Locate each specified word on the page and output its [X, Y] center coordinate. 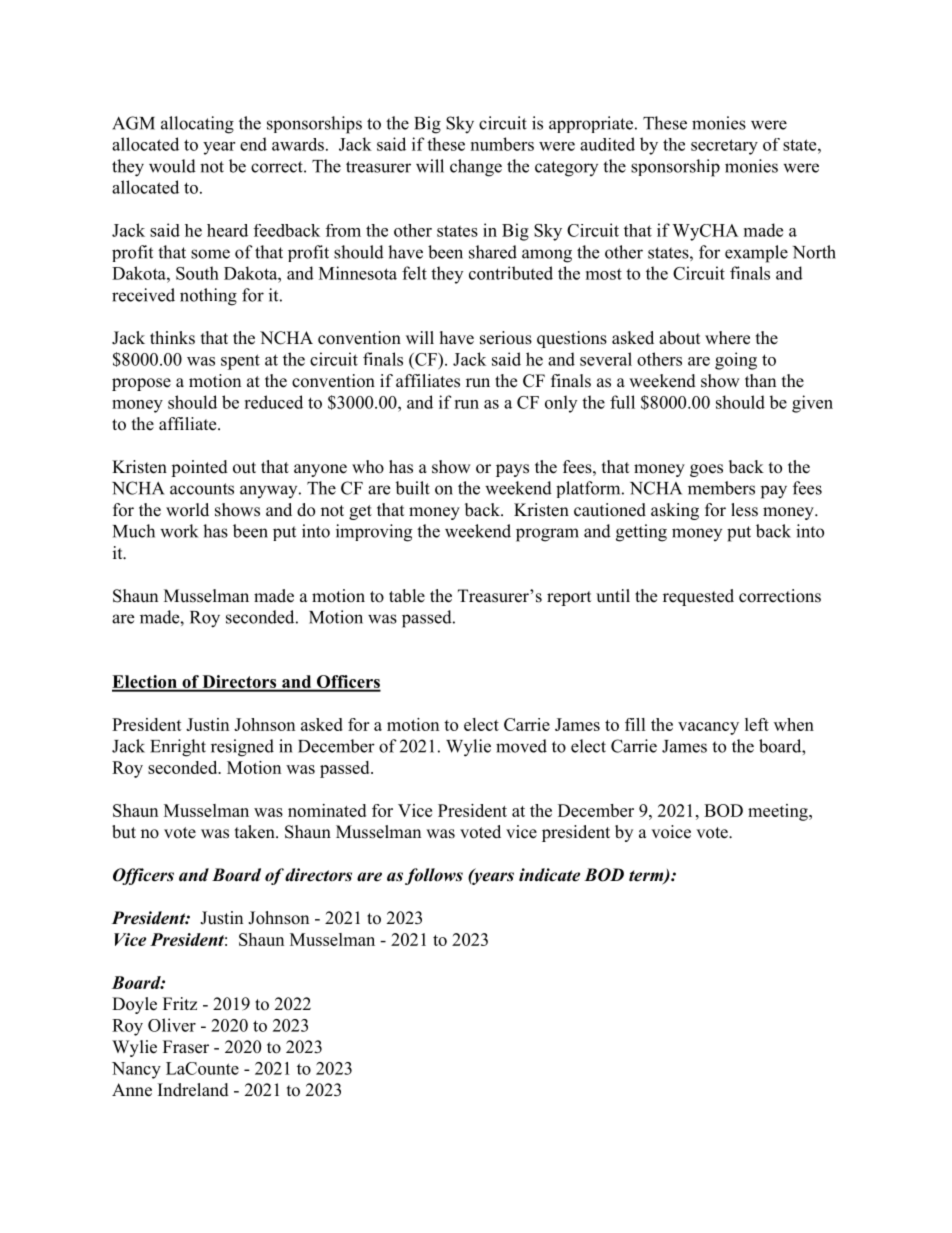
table [407, 596]
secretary [724, 147]
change [476, 168]
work [179, 531]
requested [698, 597]
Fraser [186, 1047]
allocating [197, 125]
